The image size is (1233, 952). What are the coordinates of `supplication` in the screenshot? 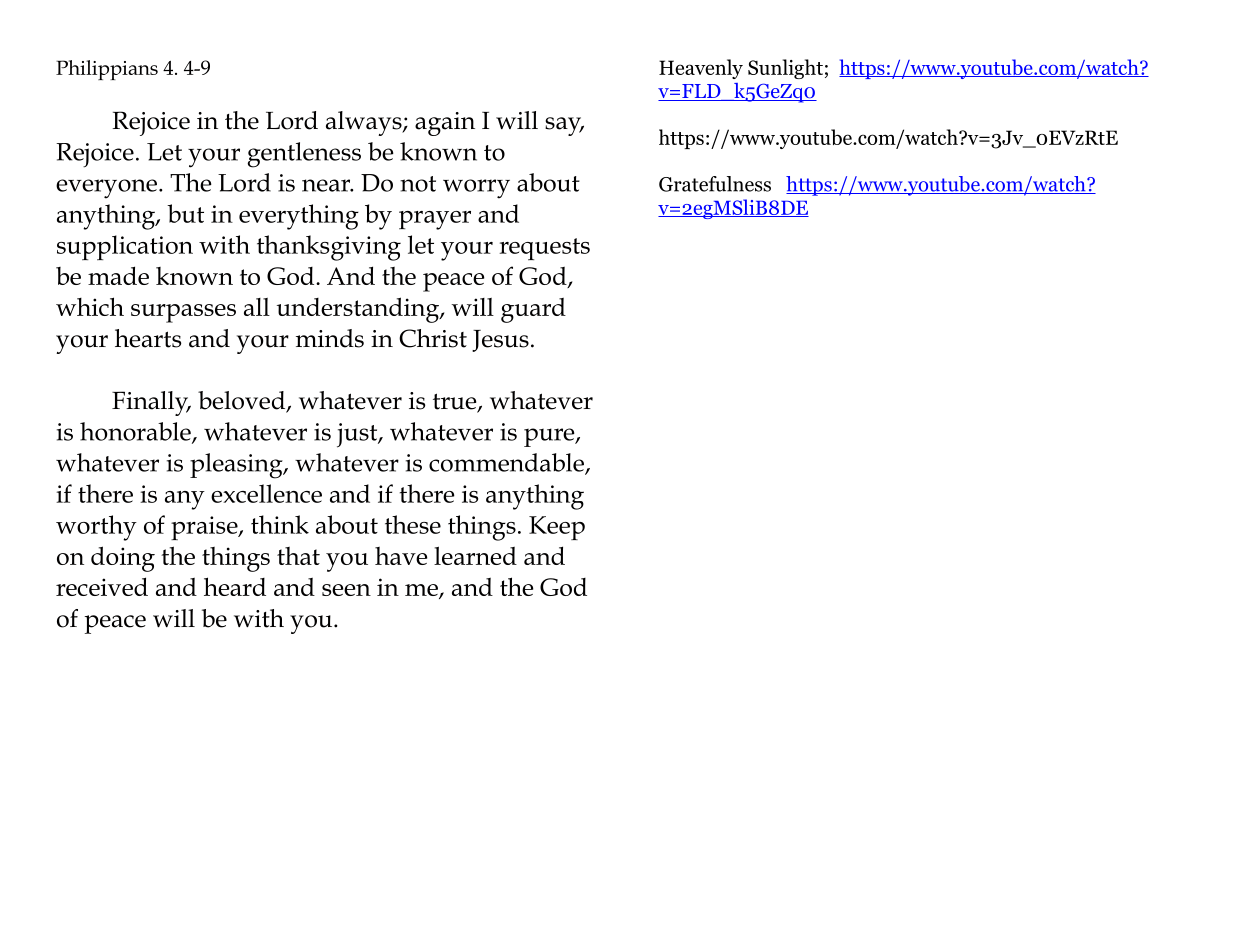 It's located at (125, 247).
